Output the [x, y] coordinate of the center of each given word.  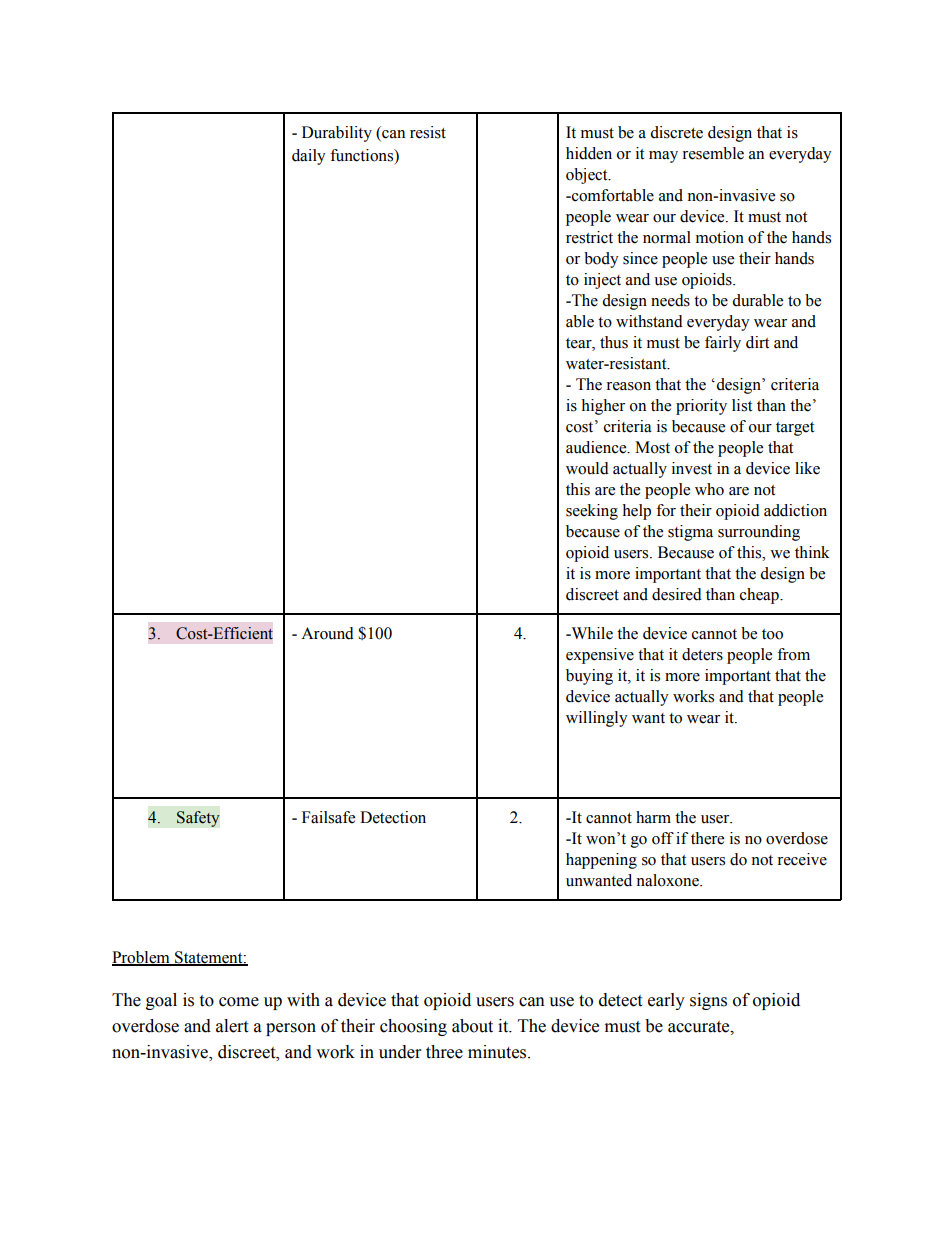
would [587, 468]
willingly [597, 719]
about [472, 1026]
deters [702, 654]
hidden [589, 153]
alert [232, 1026]
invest [692, 468]
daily [309, 157]
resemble [713, 153]
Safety [198, 819]
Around [327, 633]
